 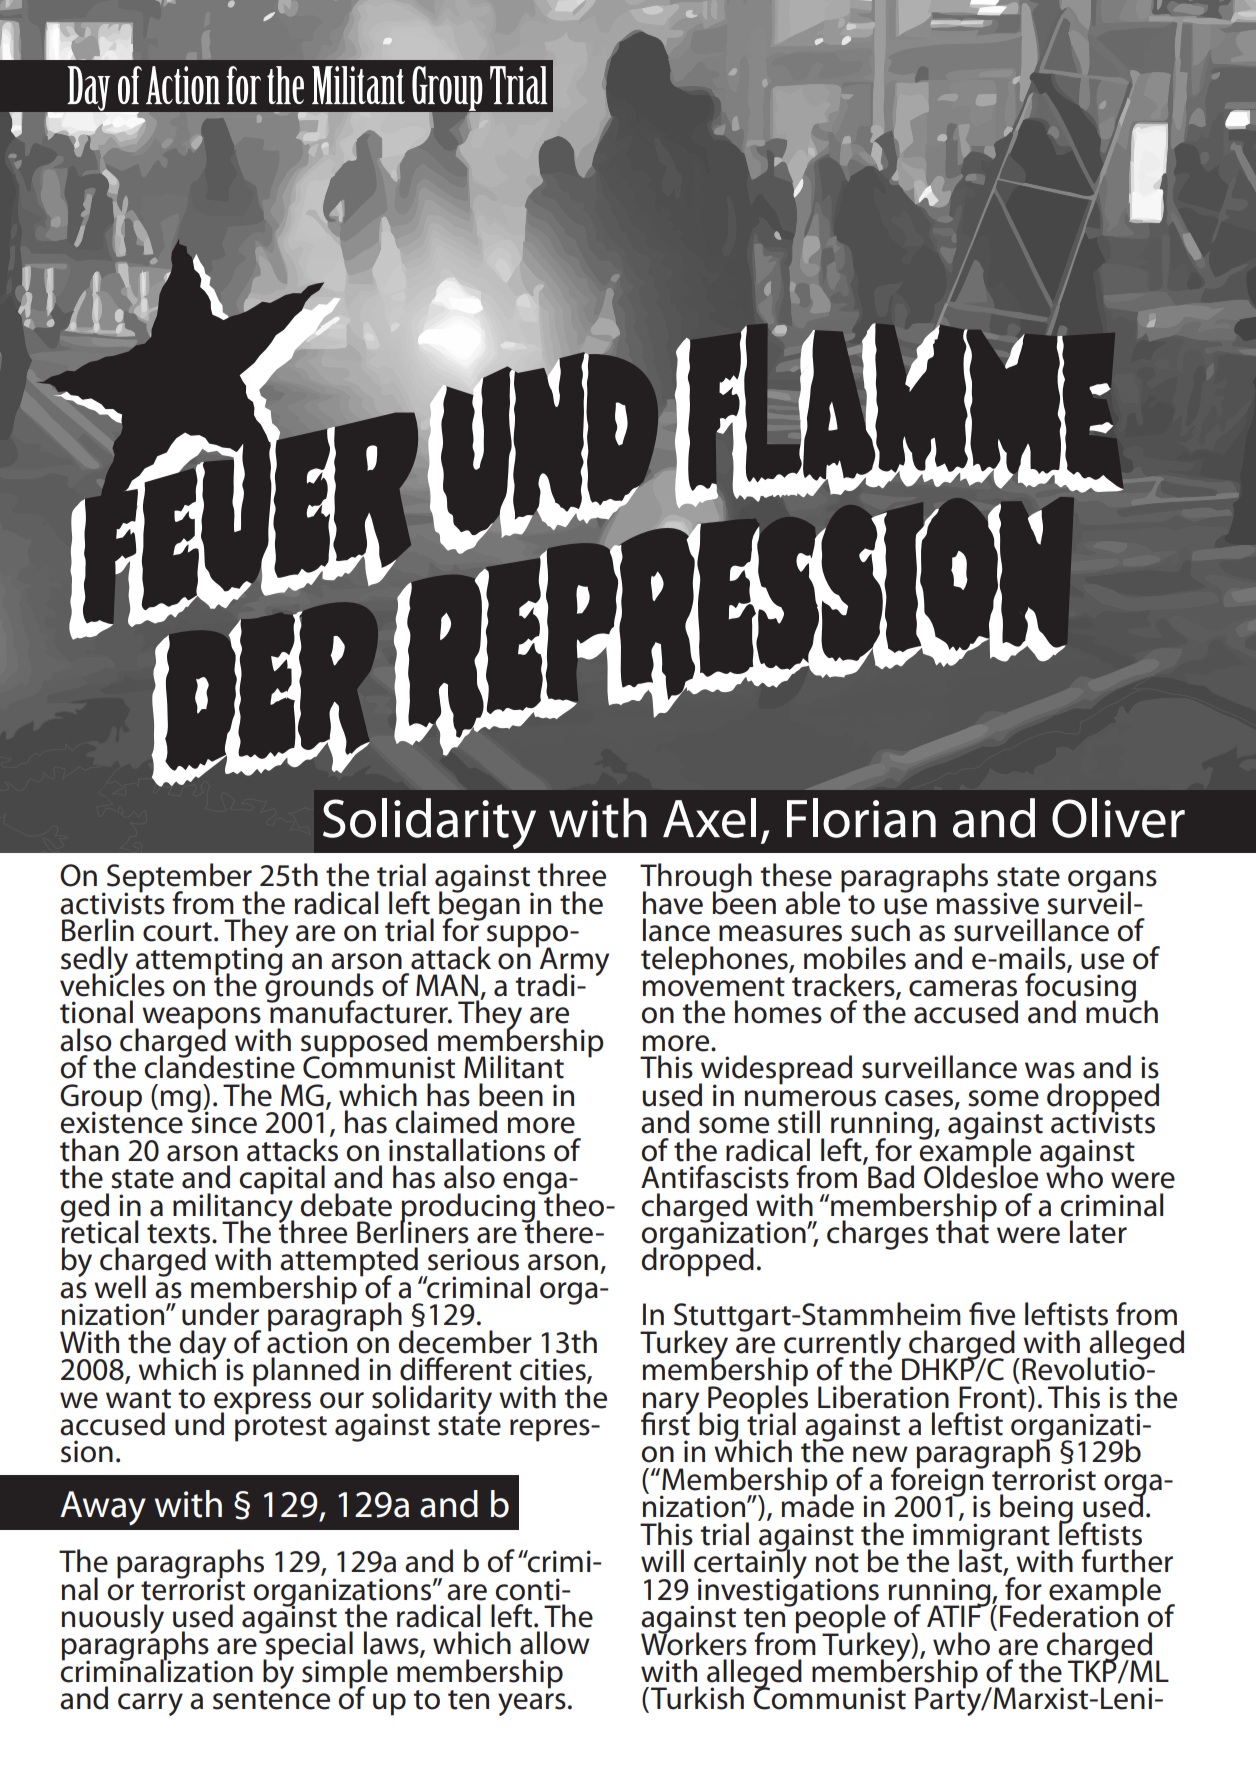 What do you see at coordinates (220, 1066) in the screenshot?
I see `clandestine` at bounding box center [220, 1066].
